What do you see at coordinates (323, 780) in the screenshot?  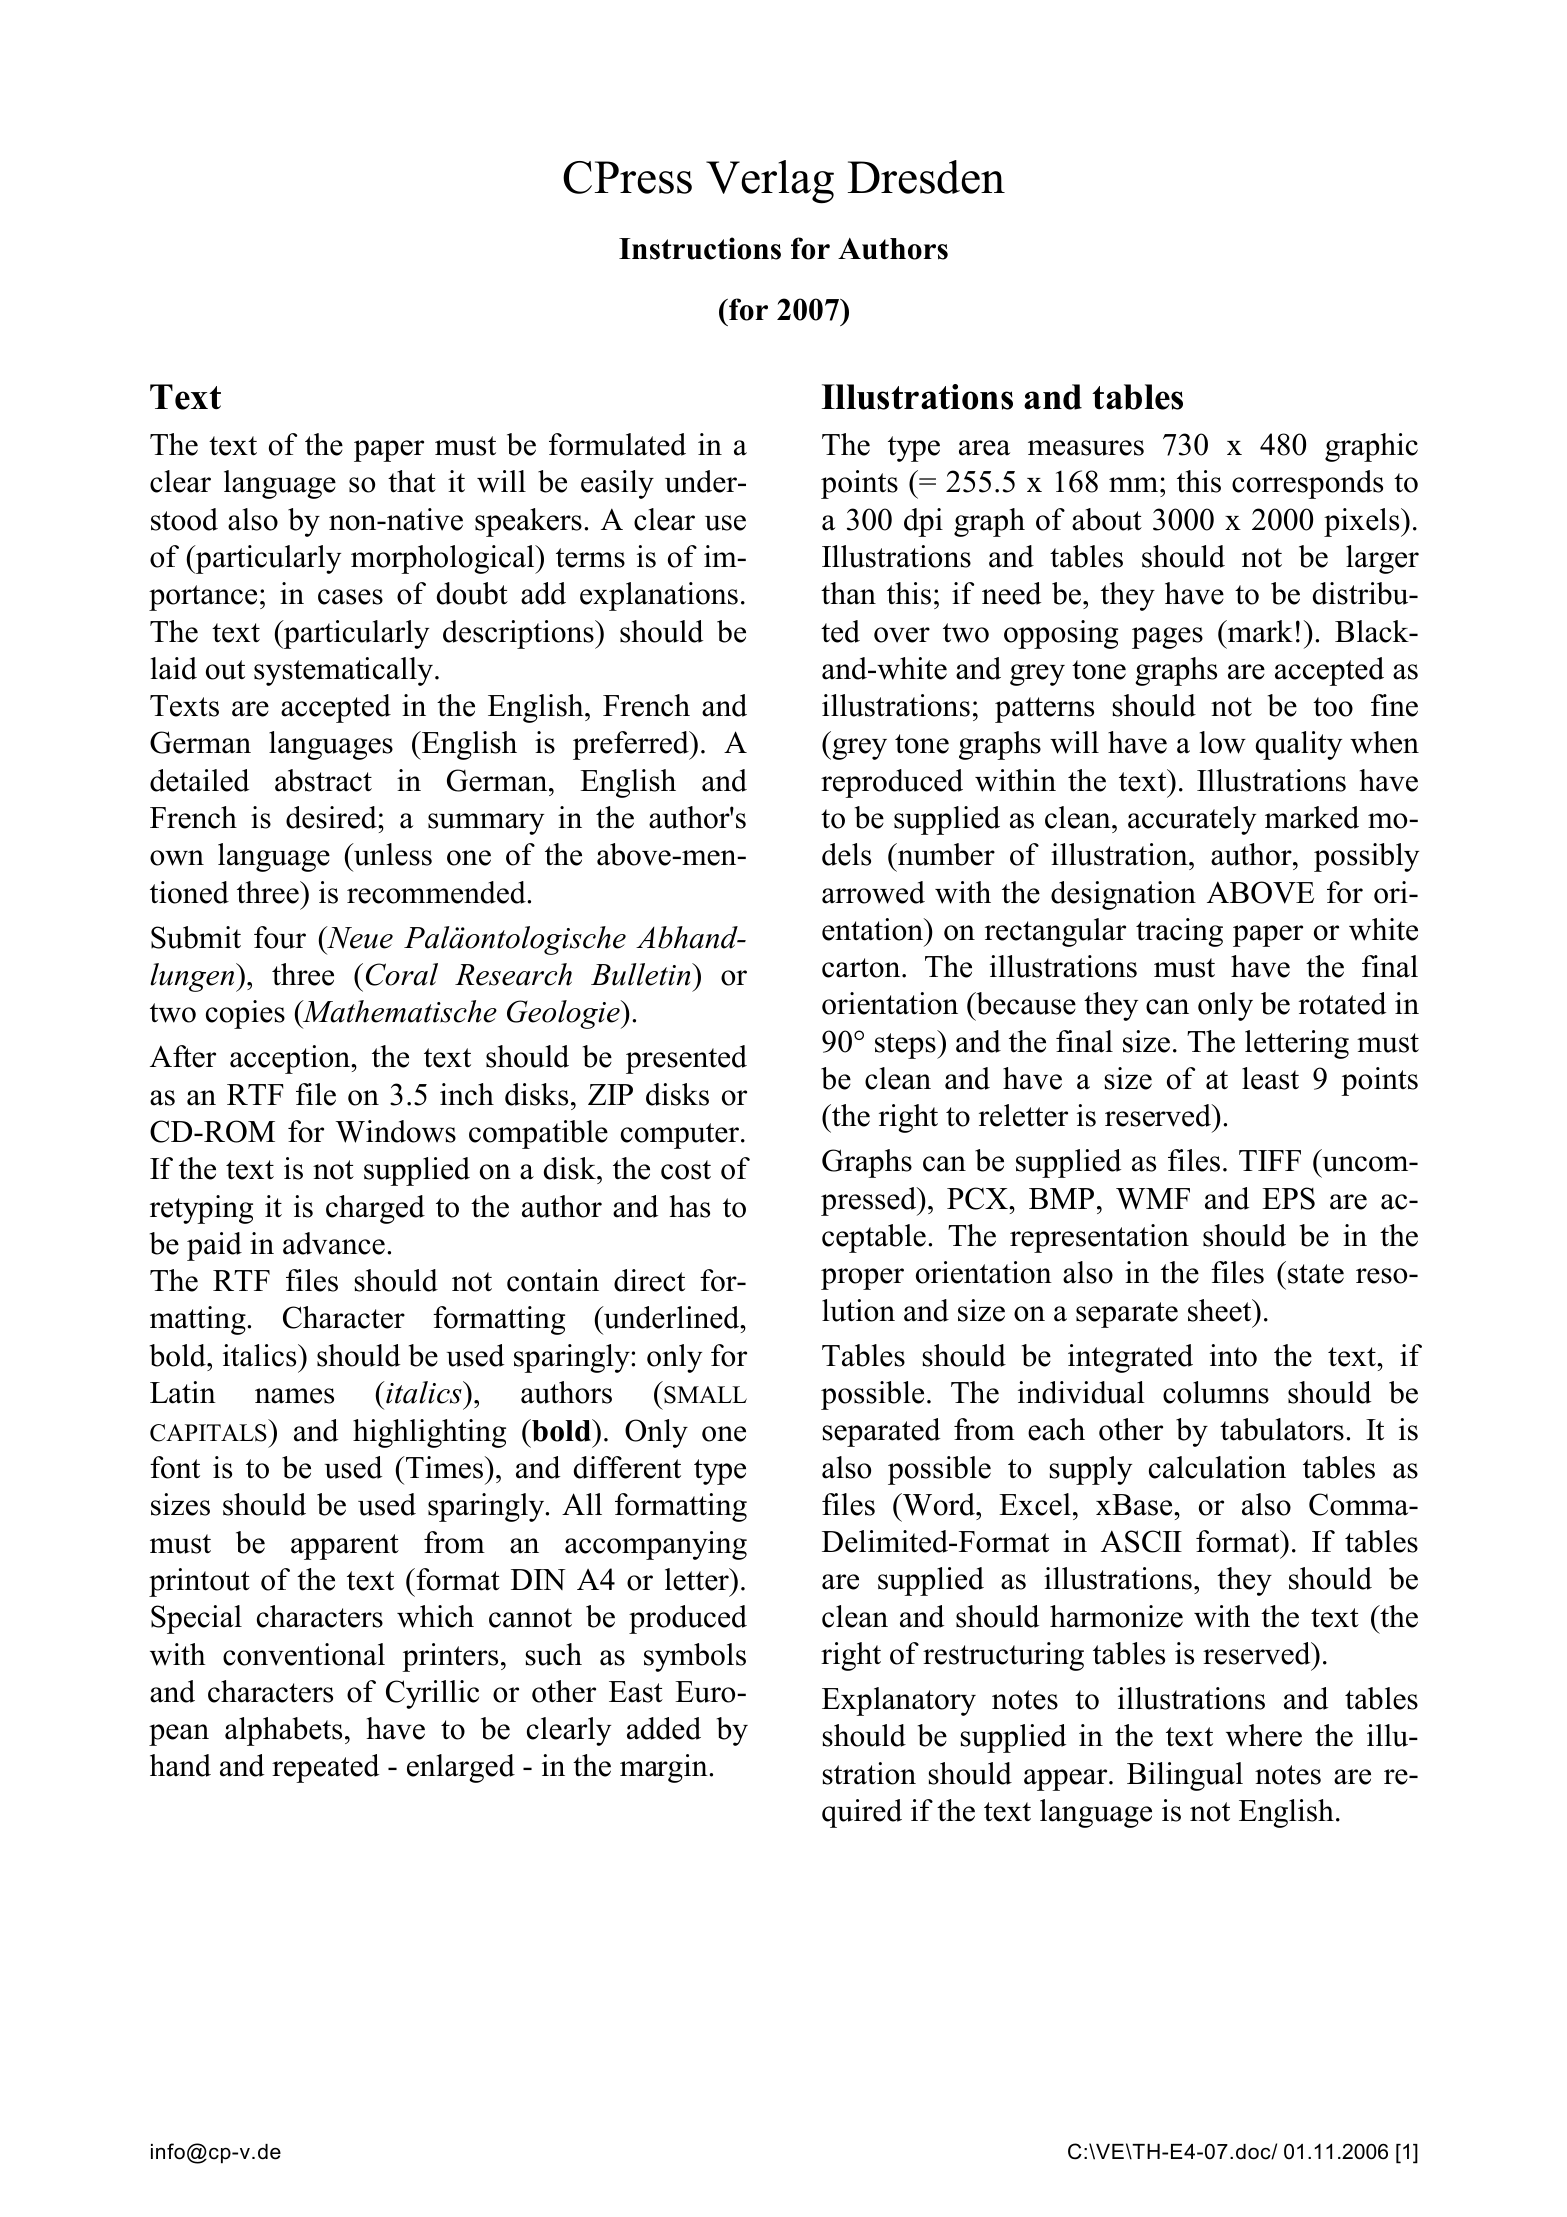 I see `abstract` at bounding box center [323, 780].
